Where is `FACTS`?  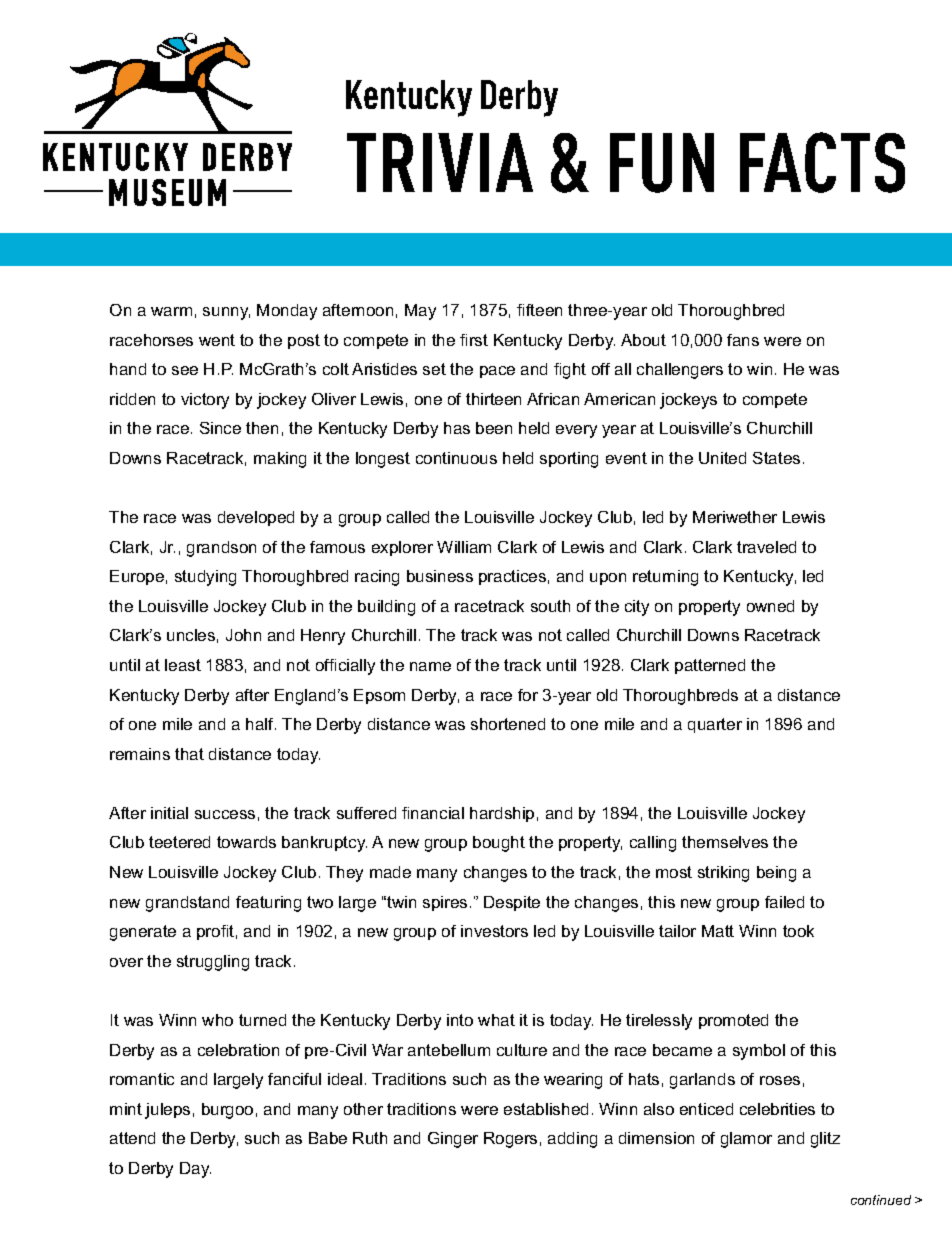 FACTS is located at coordinates (822, 162).
